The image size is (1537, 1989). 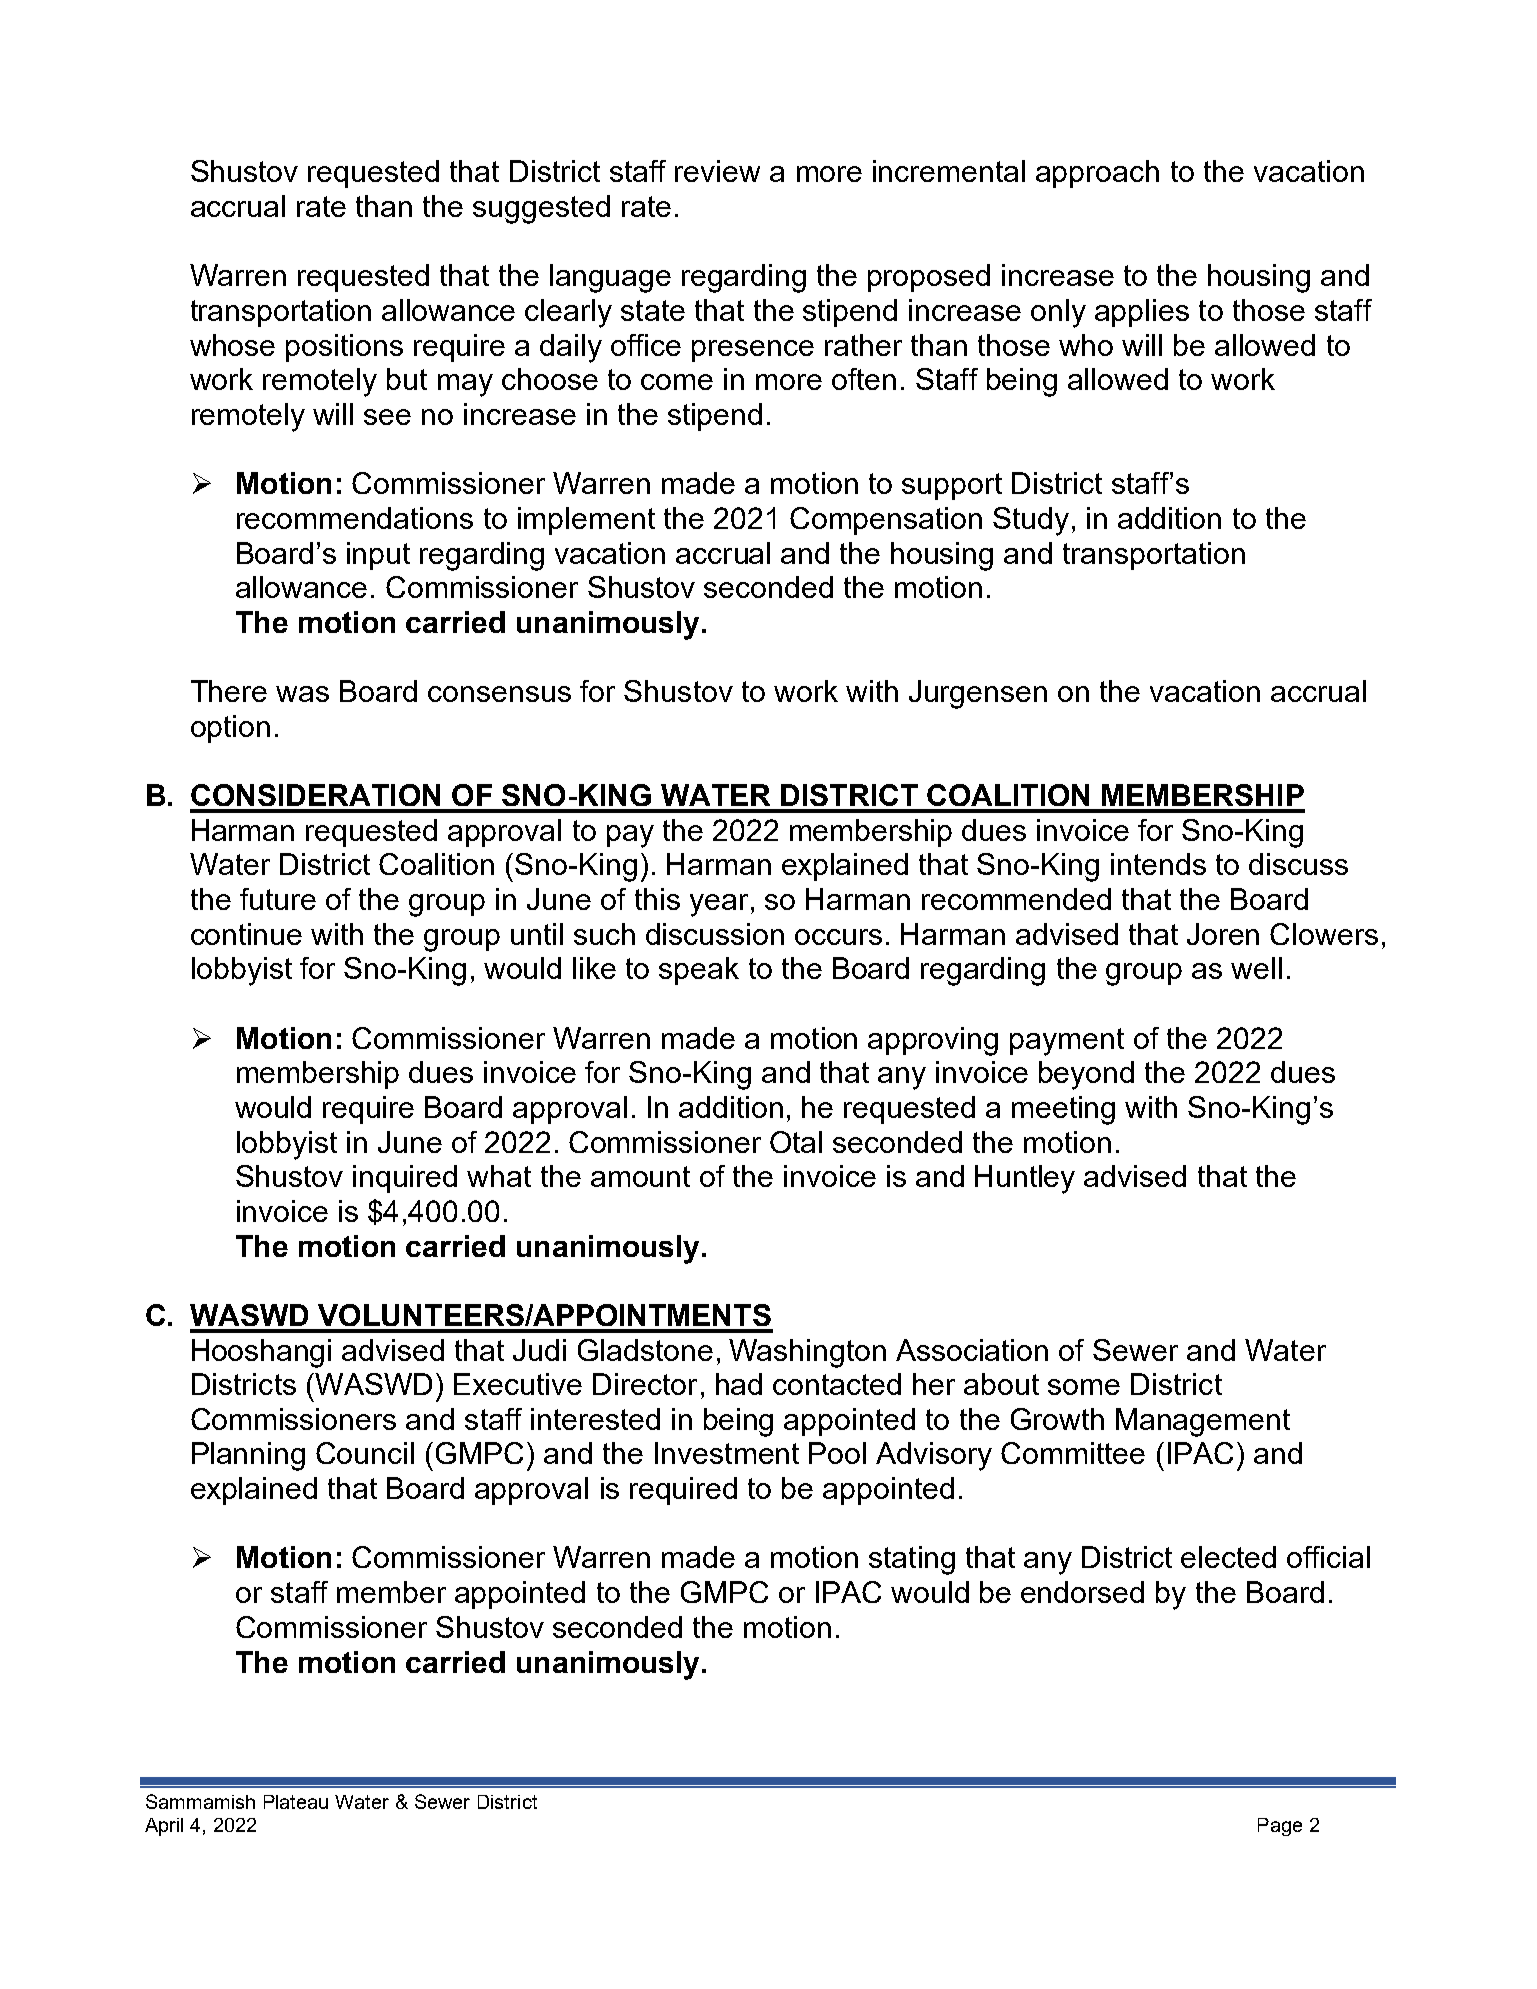 What do you see at coordinates (1280, 1827) in the screenshot?
I see `Page` at bounding box center [1280, 1827].
